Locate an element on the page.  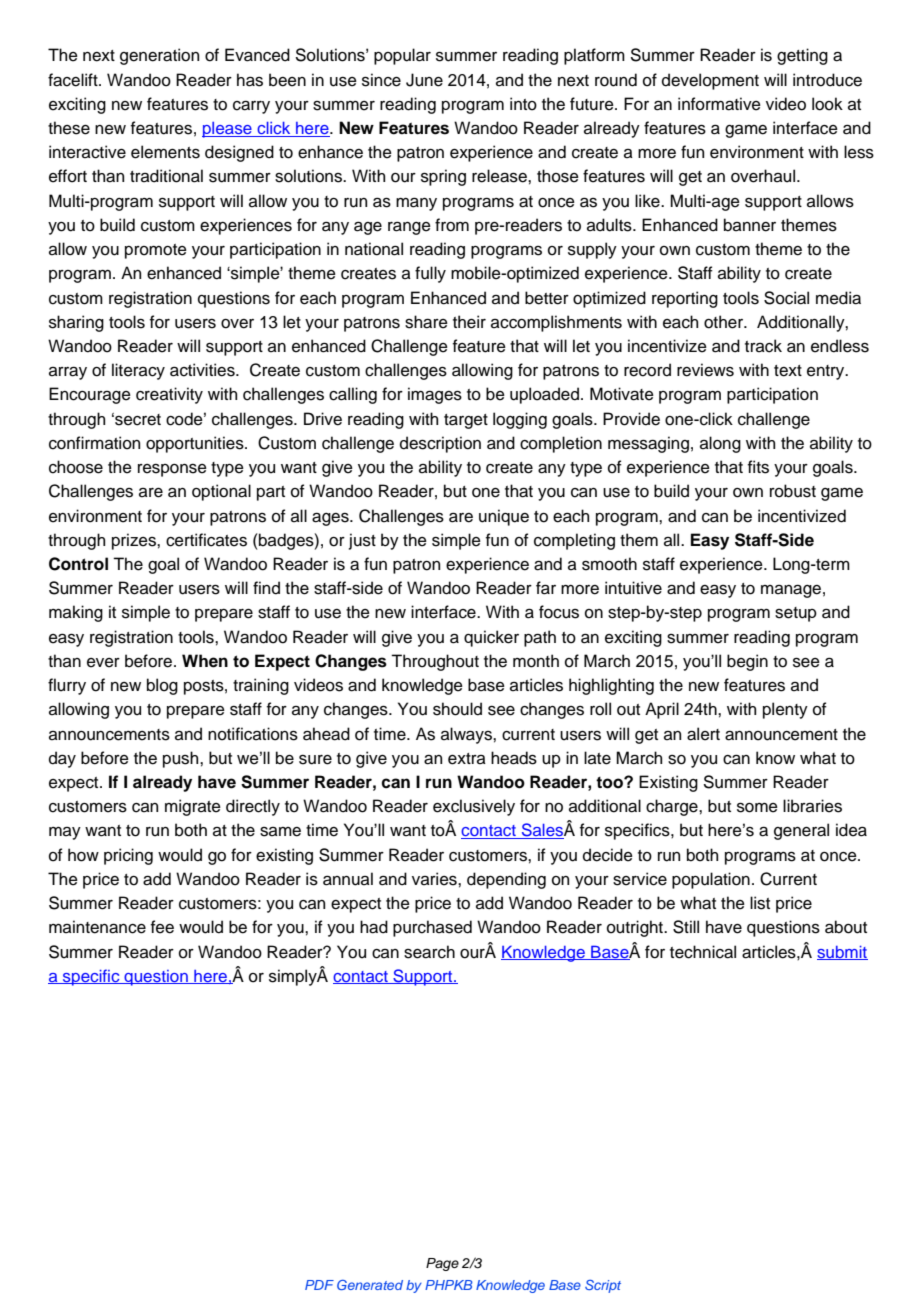
begin is located at coordinates (747, 662).
